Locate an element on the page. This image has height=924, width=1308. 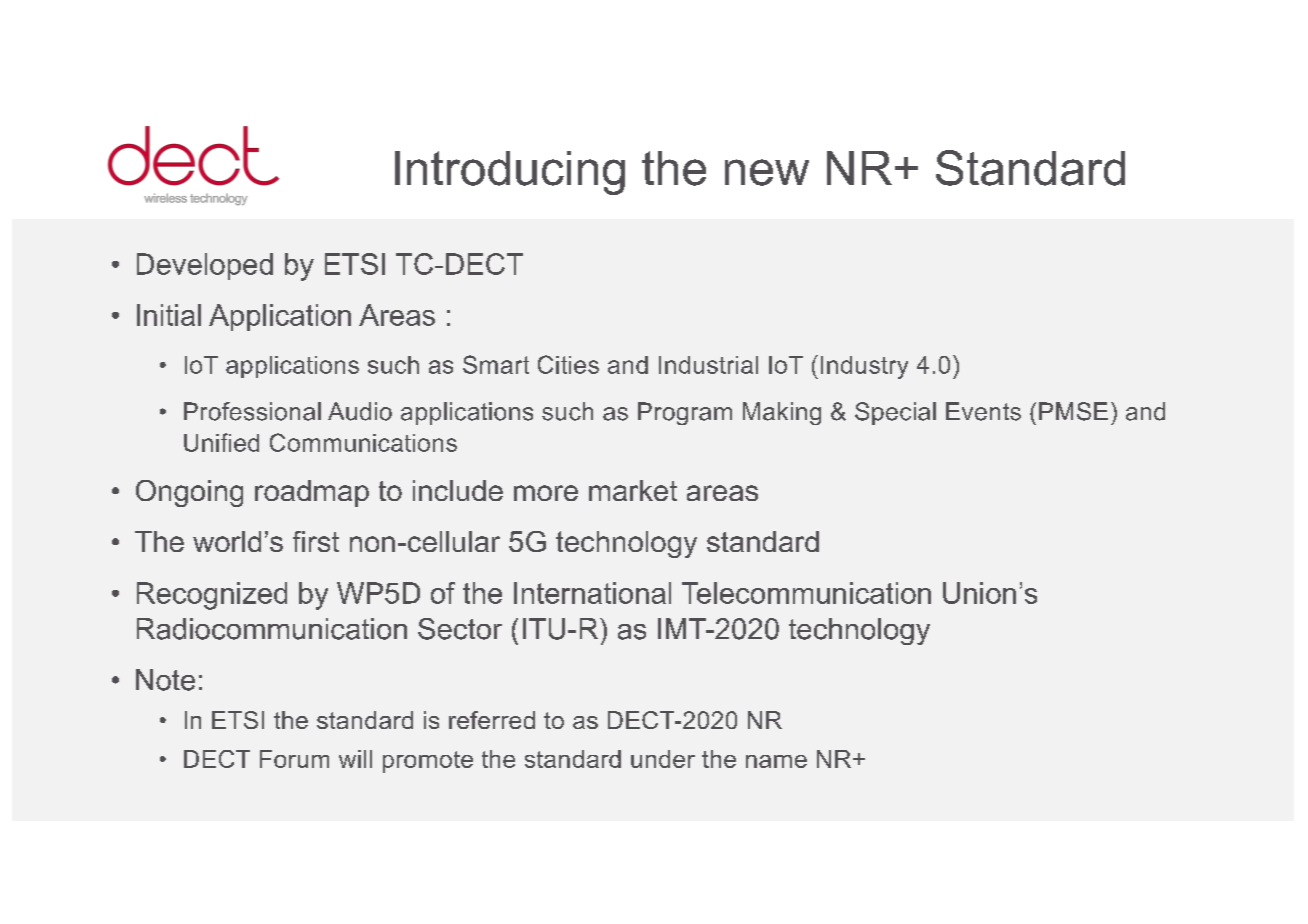
International is located at coordinates (592, 593).
